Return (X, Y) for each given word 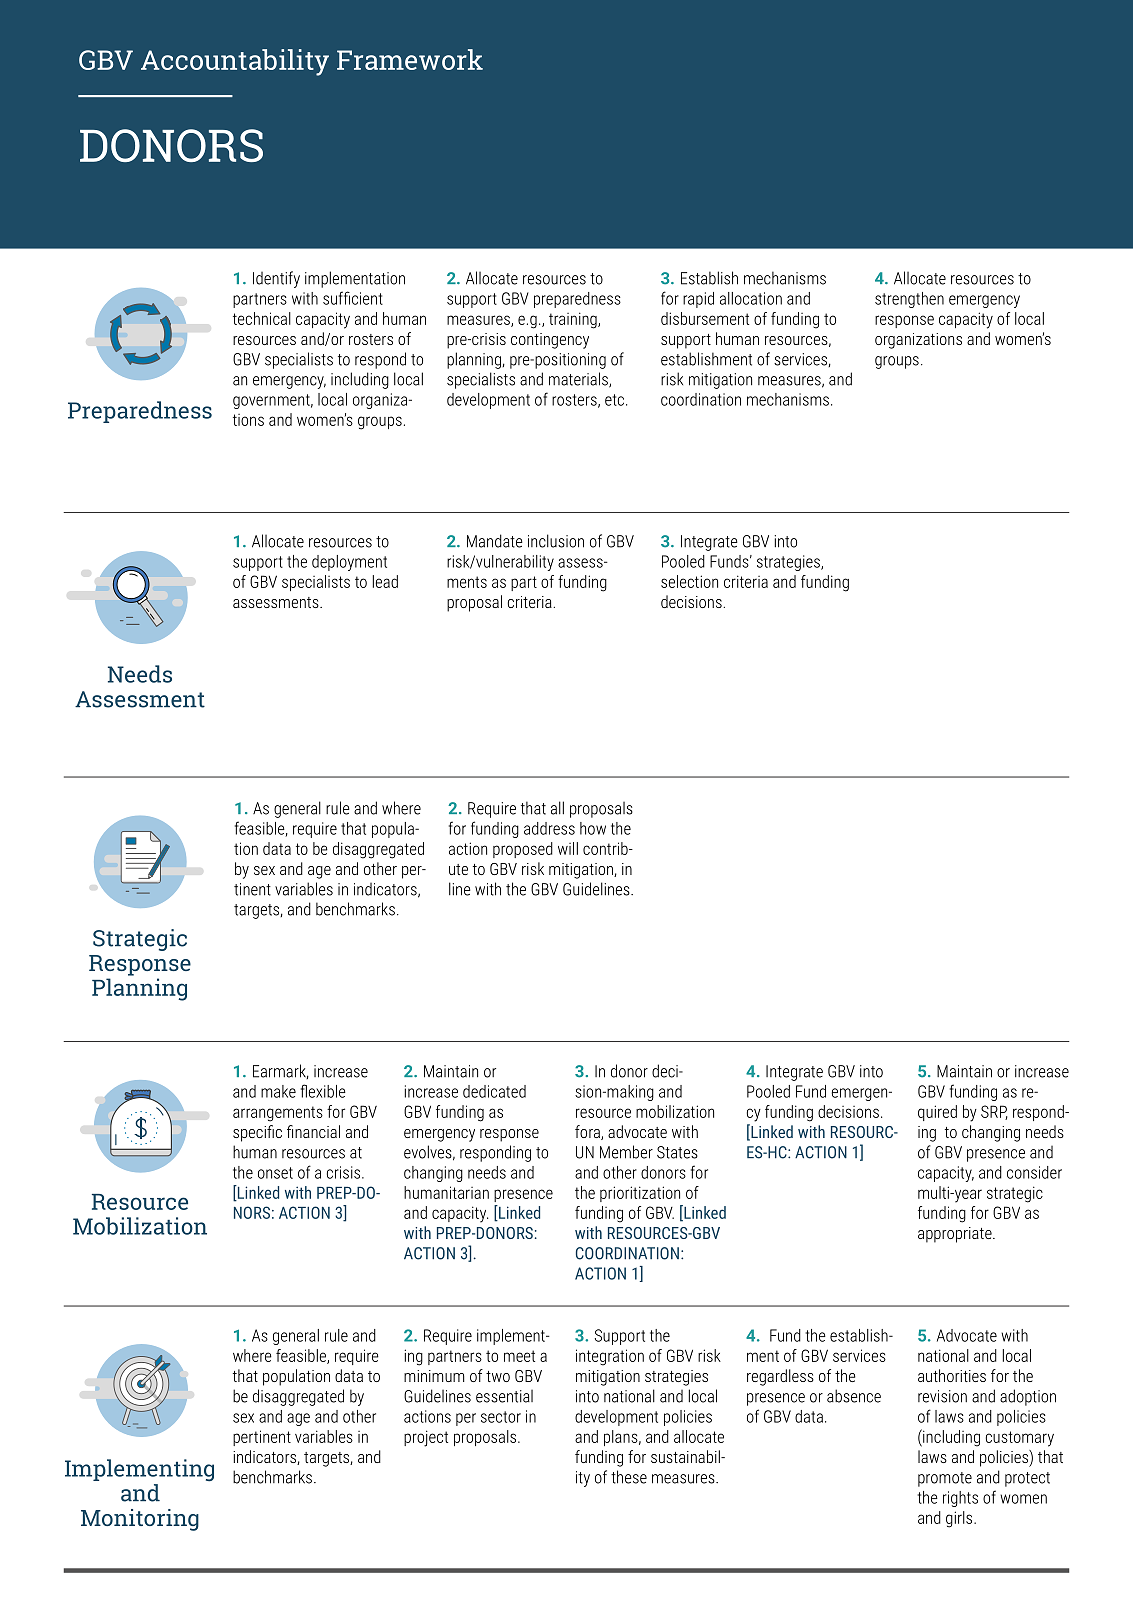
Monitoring (140, 1520)
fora (588, 1132)
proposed (523, 850)
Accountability (235, 62)
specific (257, 1133)
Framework (410, 59)
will (568, 848)
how (593, 828)
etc (614, 400)
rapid (698, 300)
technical (262, 318)
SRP (994, 1112)
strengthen (909, 300)
